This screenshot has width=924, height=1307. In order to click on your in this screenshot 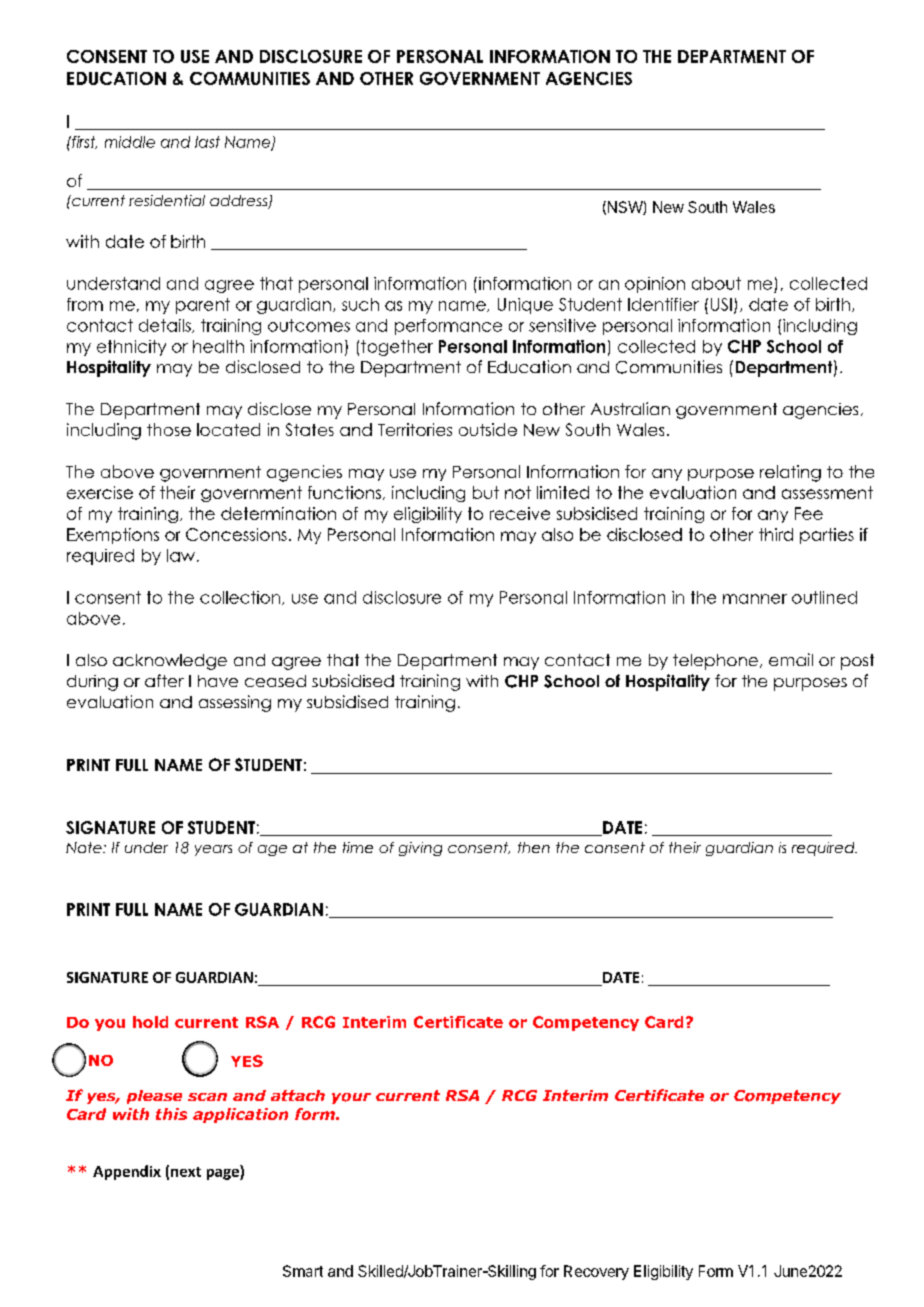, I will do `click(351, 1098)`.
